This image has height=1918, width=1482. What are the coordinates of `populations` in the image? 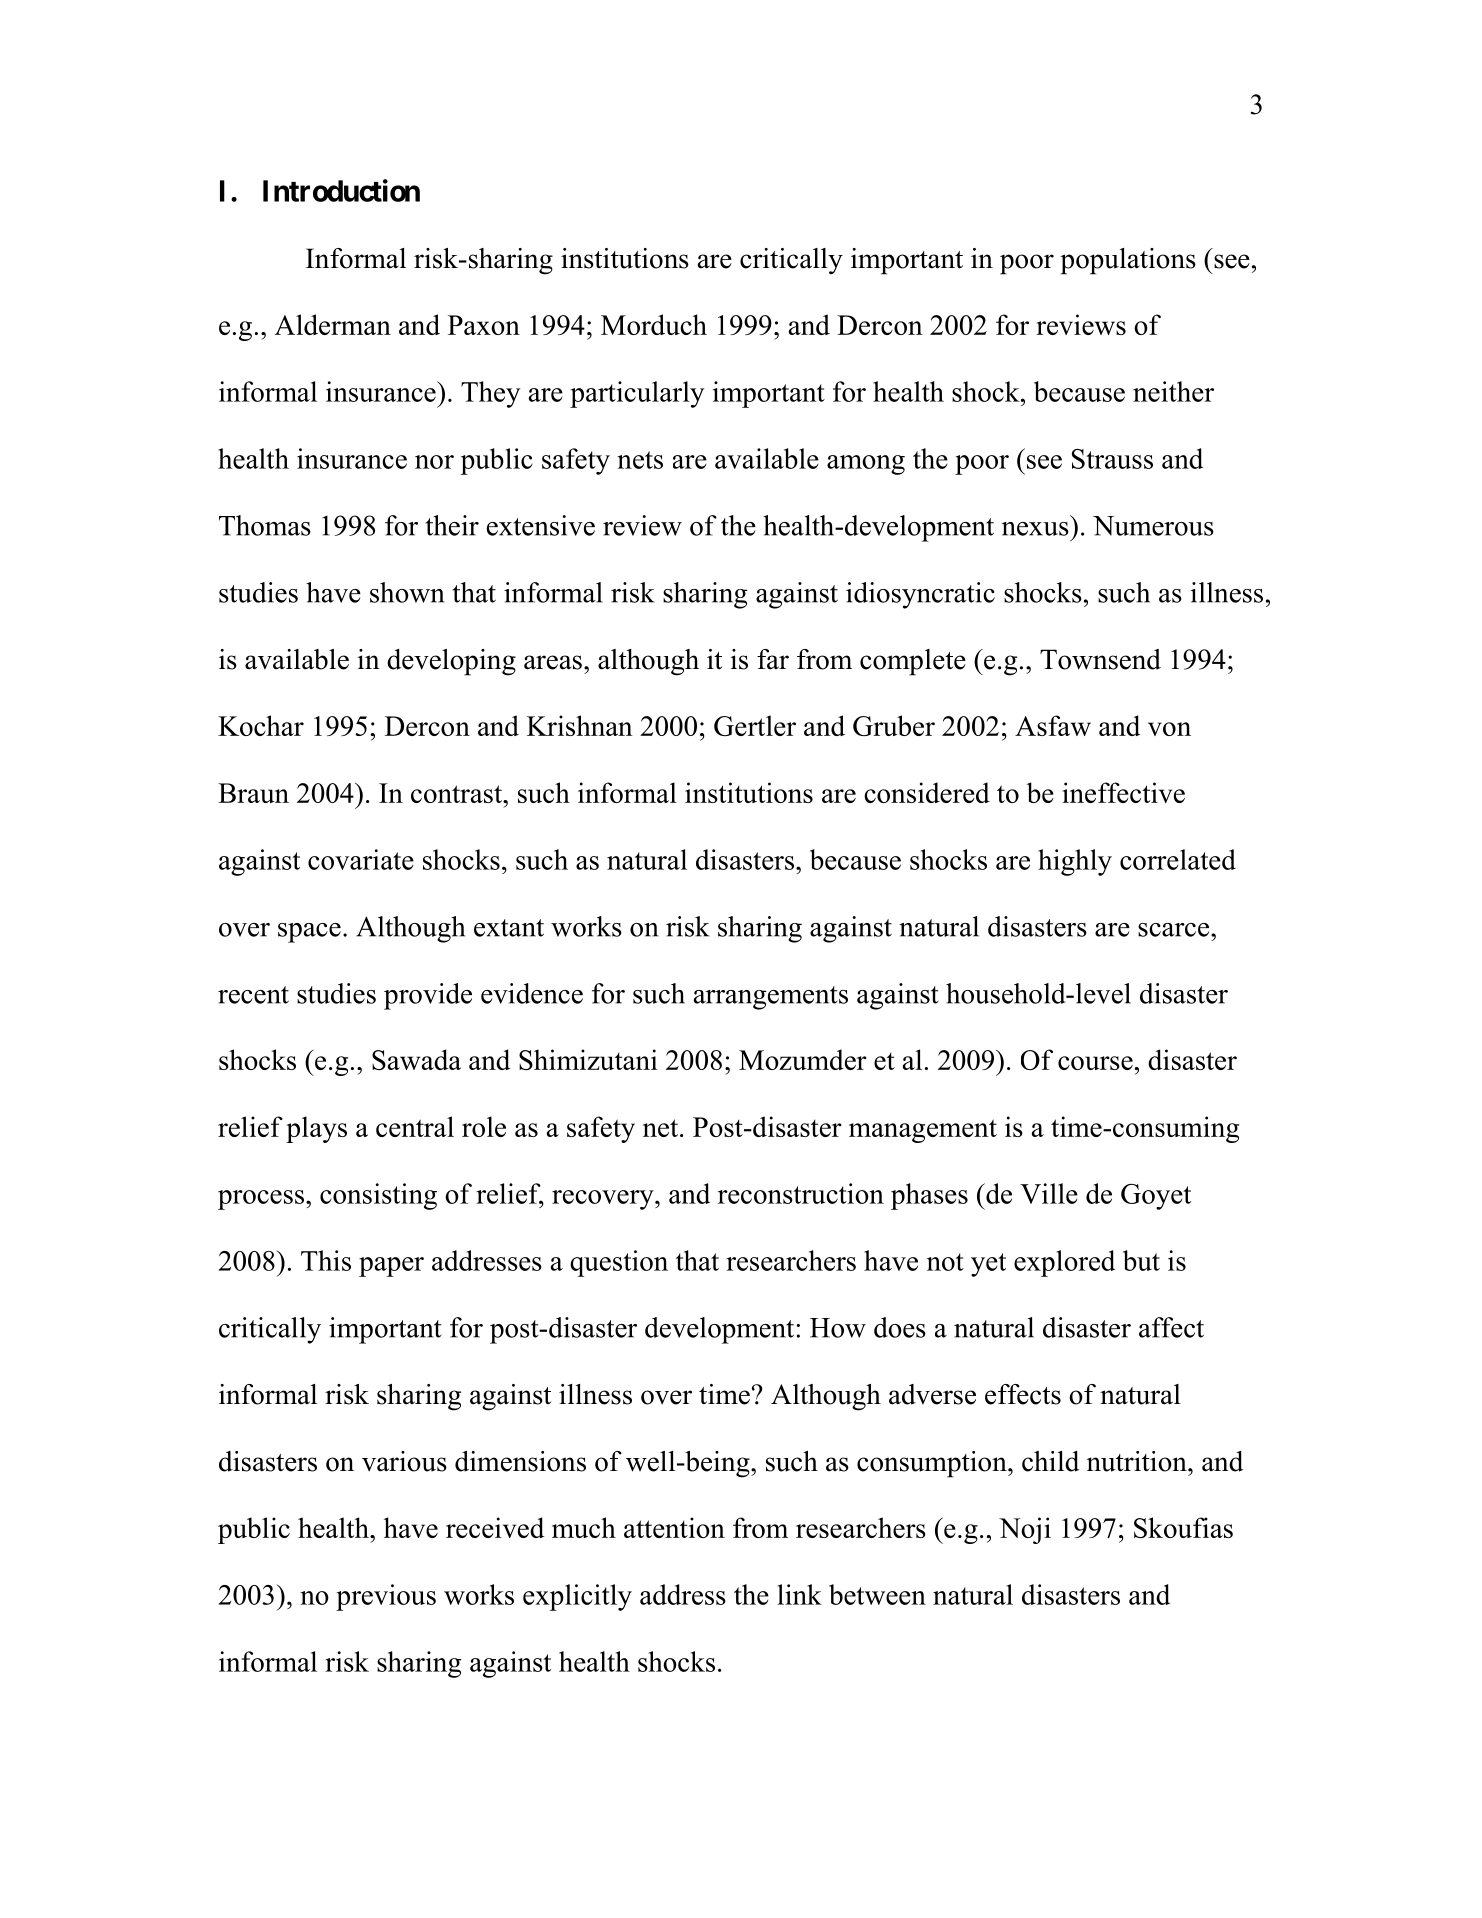 It's located at (1128, 261).
